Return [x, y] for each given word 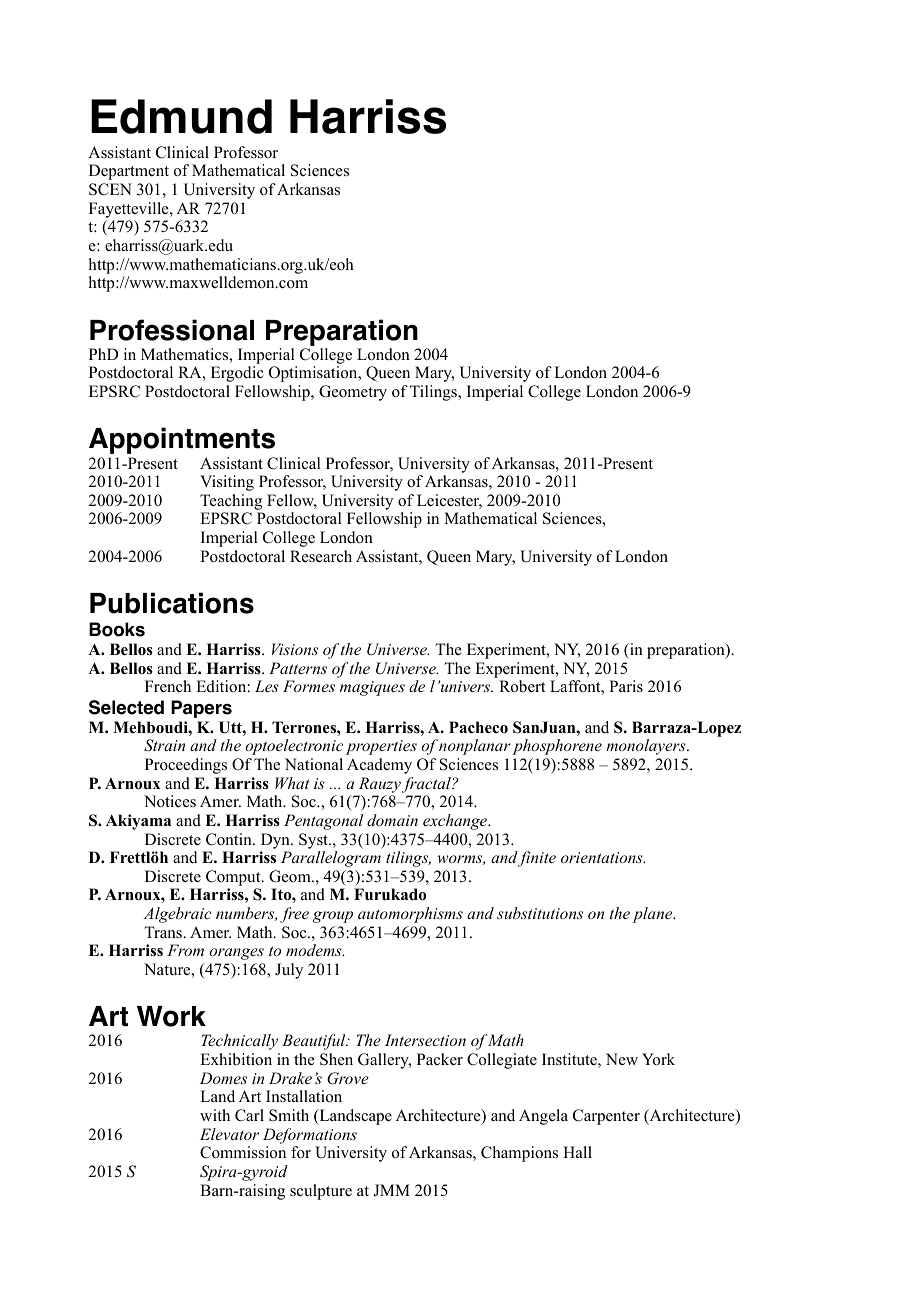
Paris [626, 686]
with [215, 1115]
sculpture [321, 1192]
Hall [577, 1152]
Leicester [449, 501]
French [168, 686]
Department [129, 172]
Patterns [298, 668]
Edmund [181, 116]
